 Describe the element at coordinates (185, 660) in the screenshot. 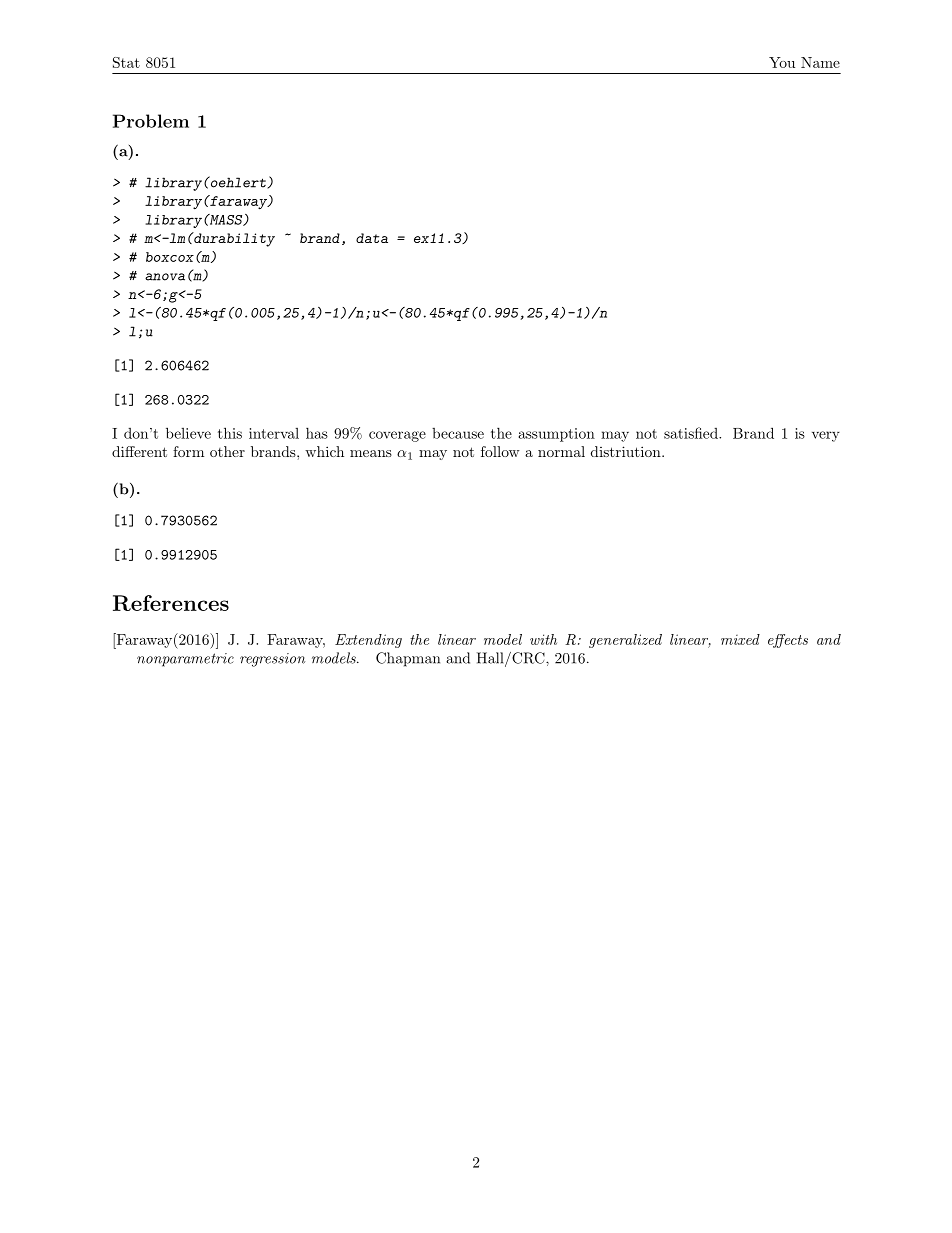

I see `nonparametric` at that location.
